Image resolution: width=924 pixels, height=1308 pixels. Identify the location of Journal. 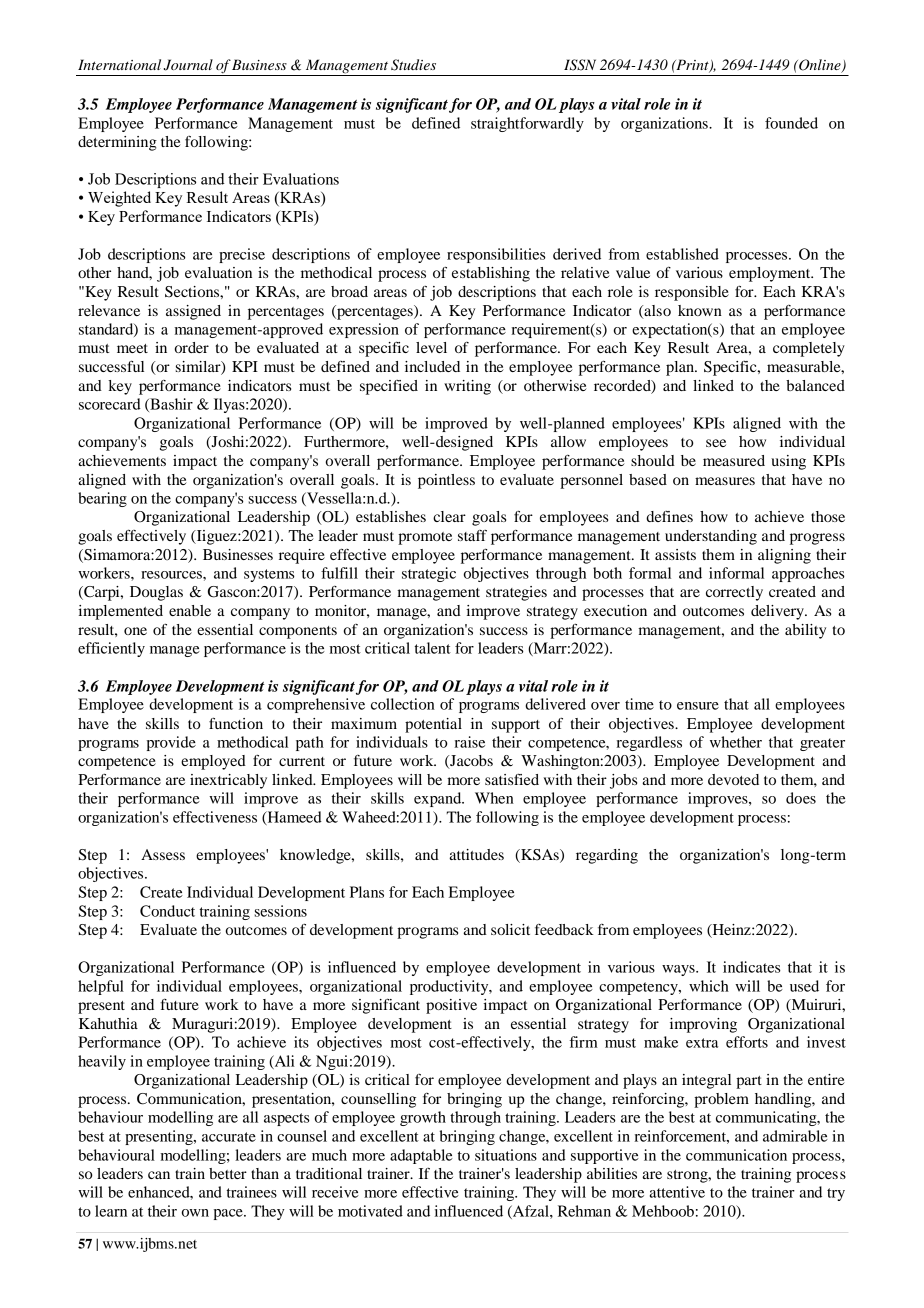
(188, 65).
